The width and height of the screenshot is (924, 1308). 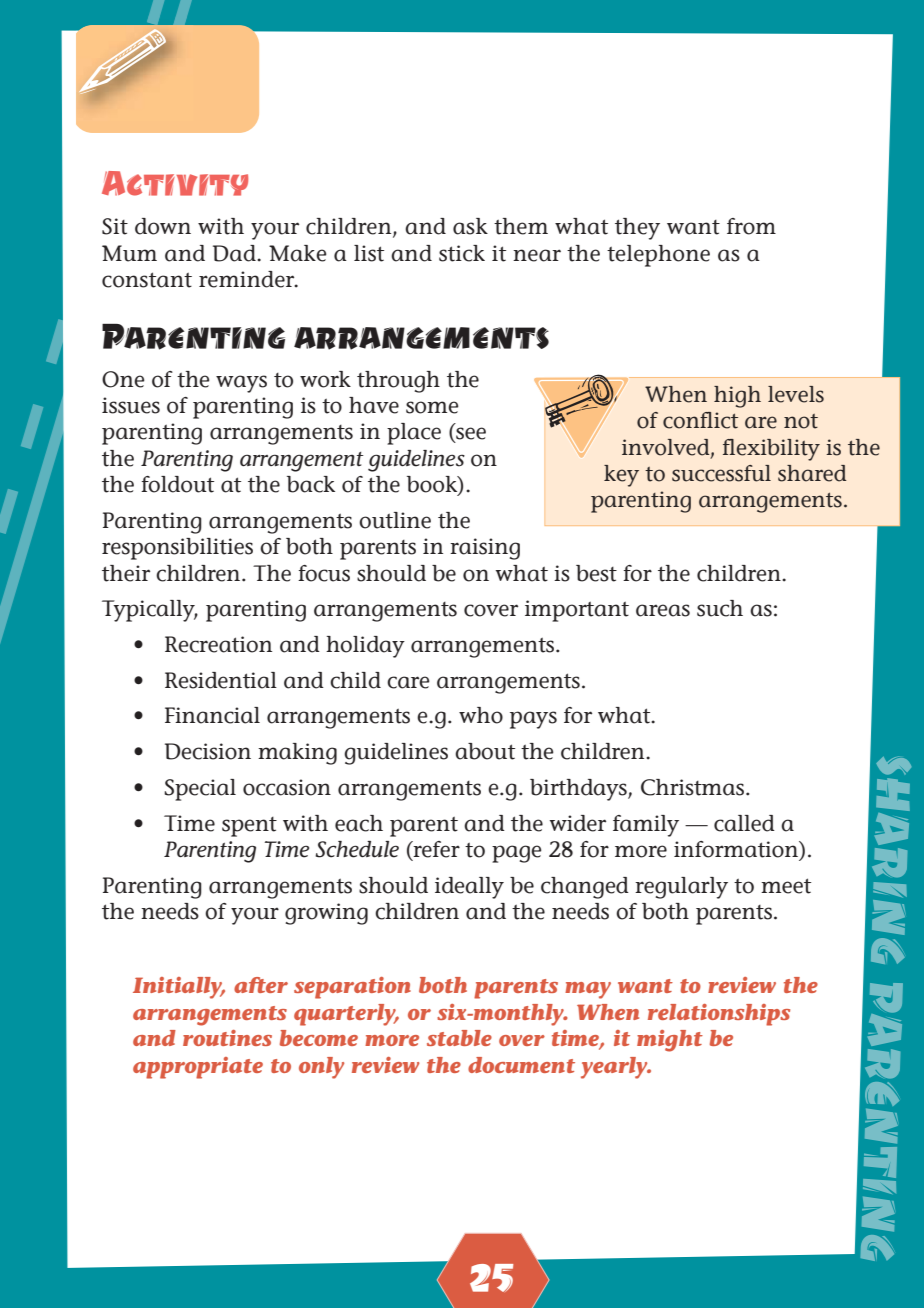 What do you see at coordinates (218, 644) in the screenshot?
I see `Recreation` at bounding box center [218, 644].
